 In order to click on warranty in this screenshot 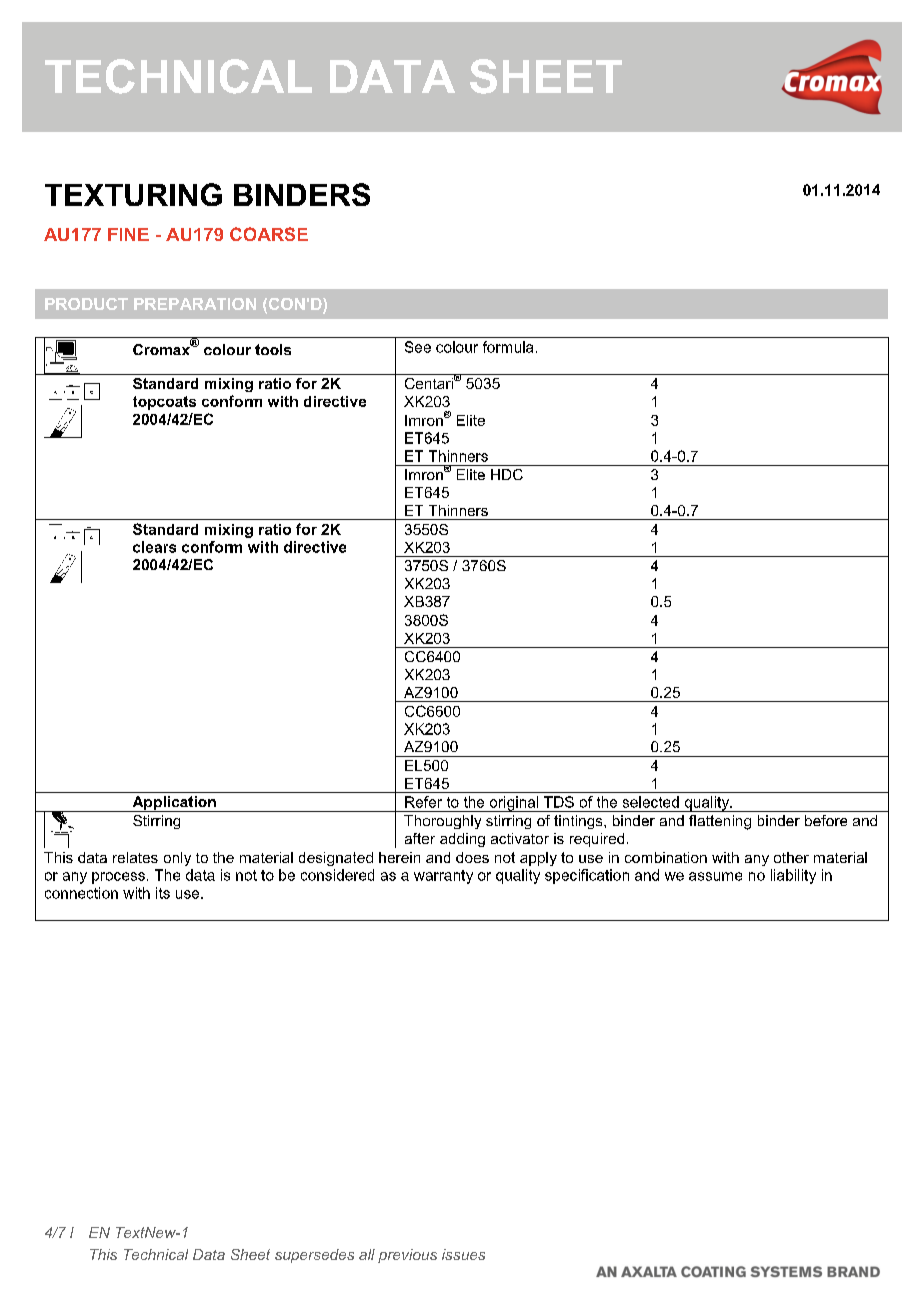, I will do `click(443, 877)`.
